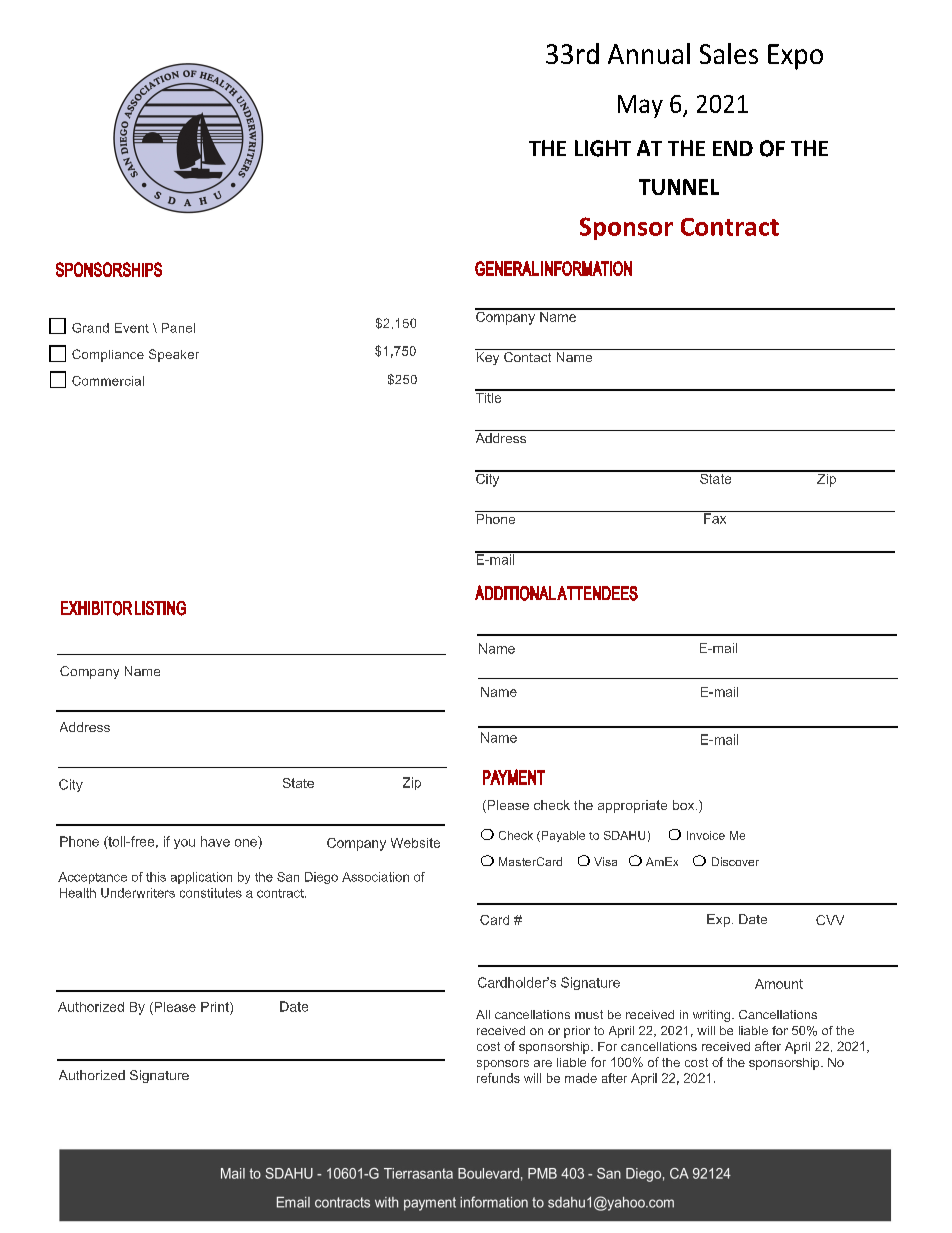 The width and height of the image is (952, 1233). I want to click on ADDITIONAL, so click(515, 593).
